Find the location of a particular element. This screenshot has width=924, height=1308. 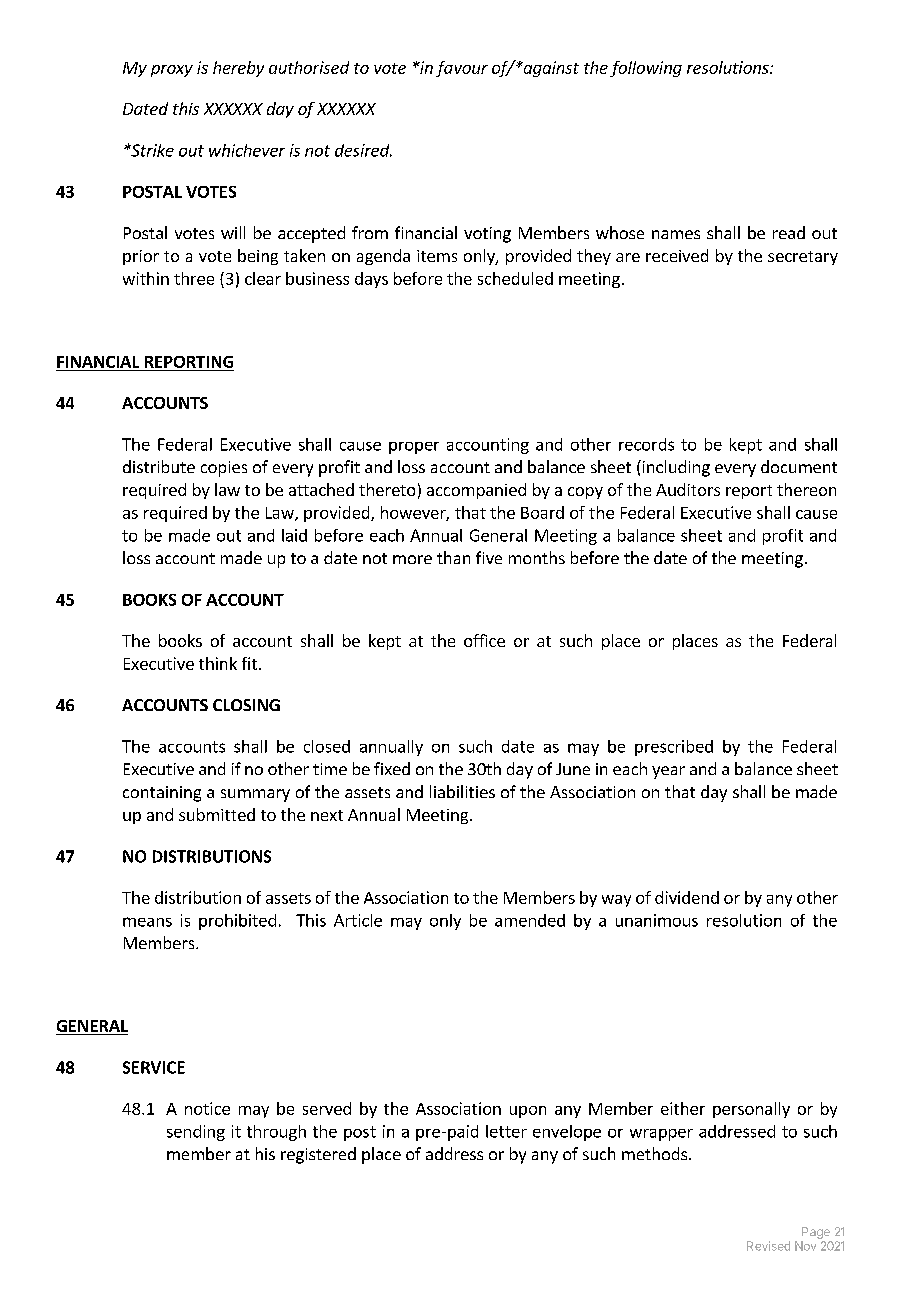

following is located at coordinates (646, 69).
